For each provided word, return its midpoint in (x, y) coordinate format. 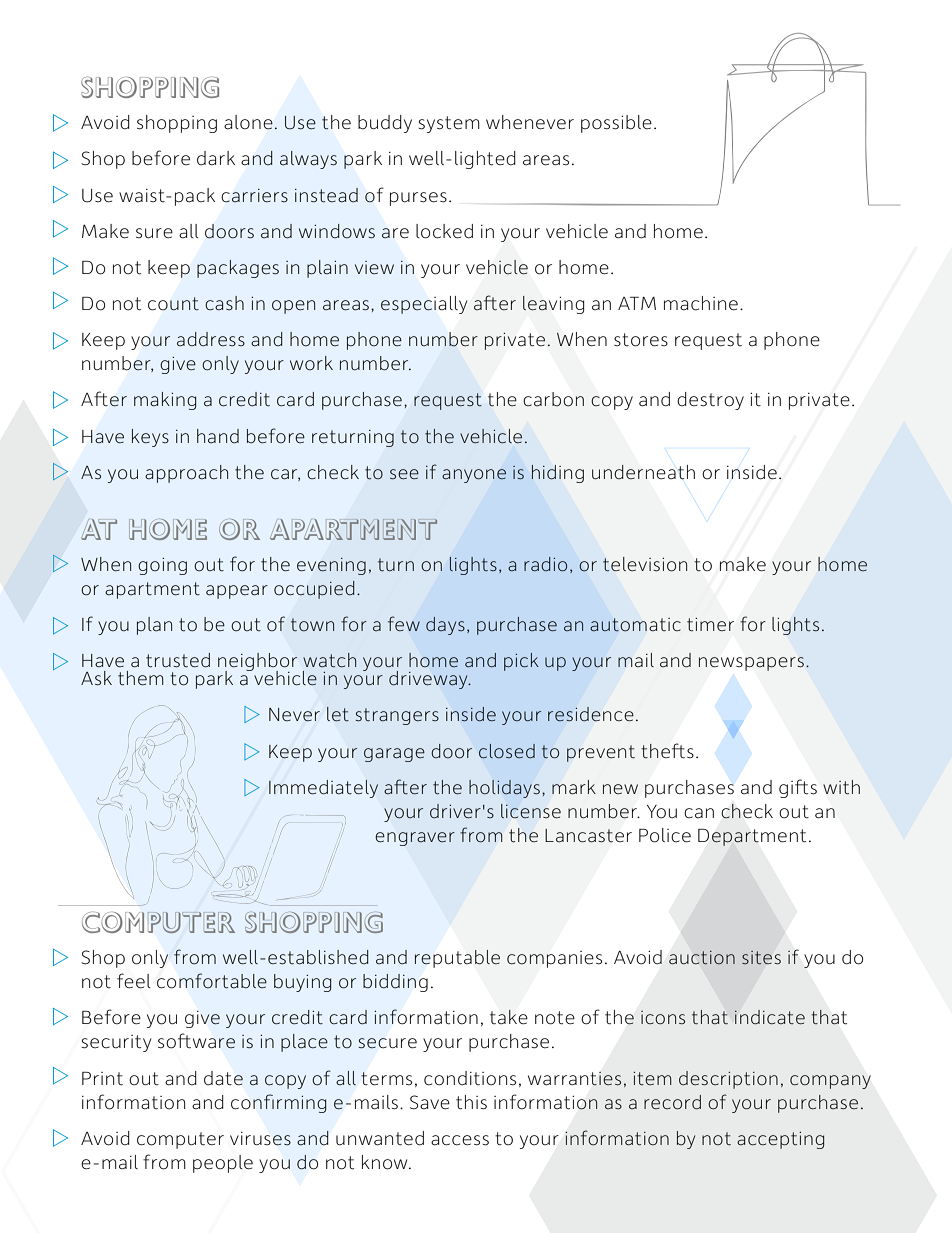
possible (616, 124)
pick (521, 662)
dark (216, 158)
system (449, 124)
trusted (178, 660)
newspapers (751, 664)
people (223, 1164)
